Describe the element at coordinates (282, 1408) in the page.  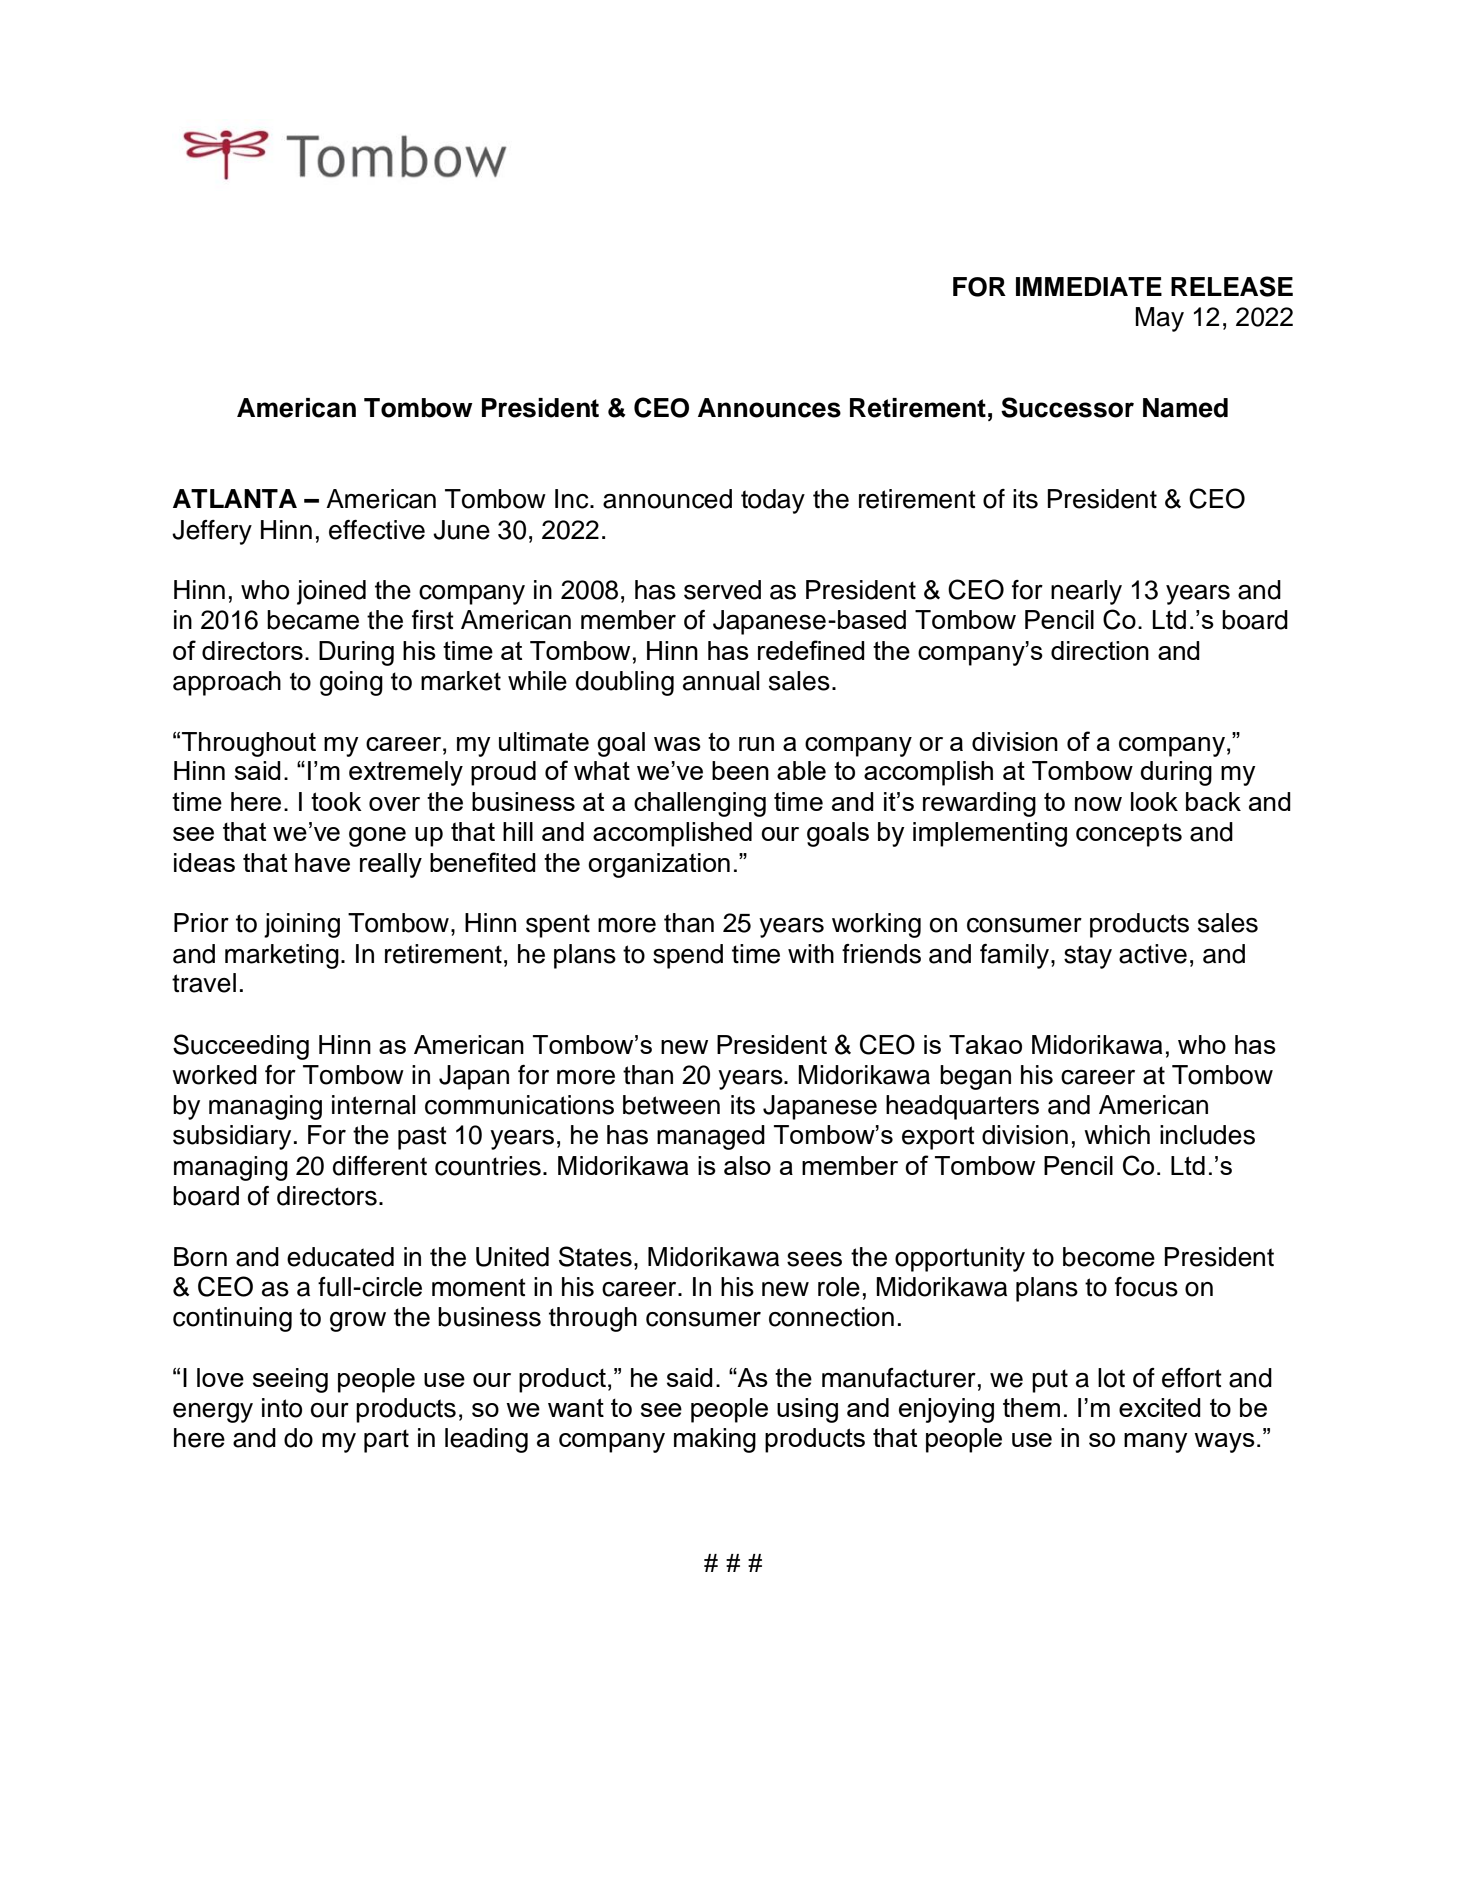
I see `into` at that location.
